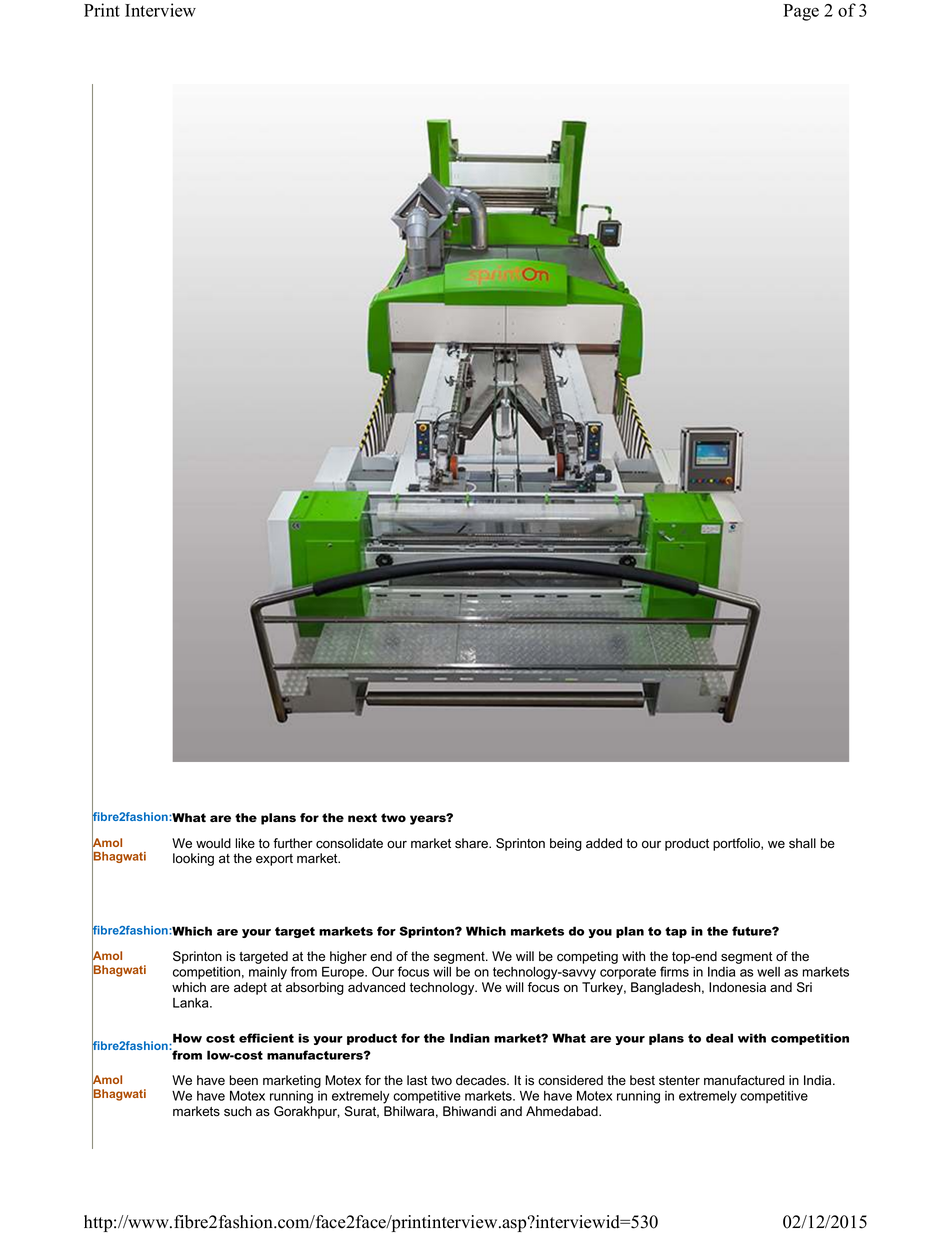 The width and height of the screenshot is (952, 1233). What do you see at coordinates (362, 817) in the screenshot?
I see `next` at bounding box center [362, 817].
